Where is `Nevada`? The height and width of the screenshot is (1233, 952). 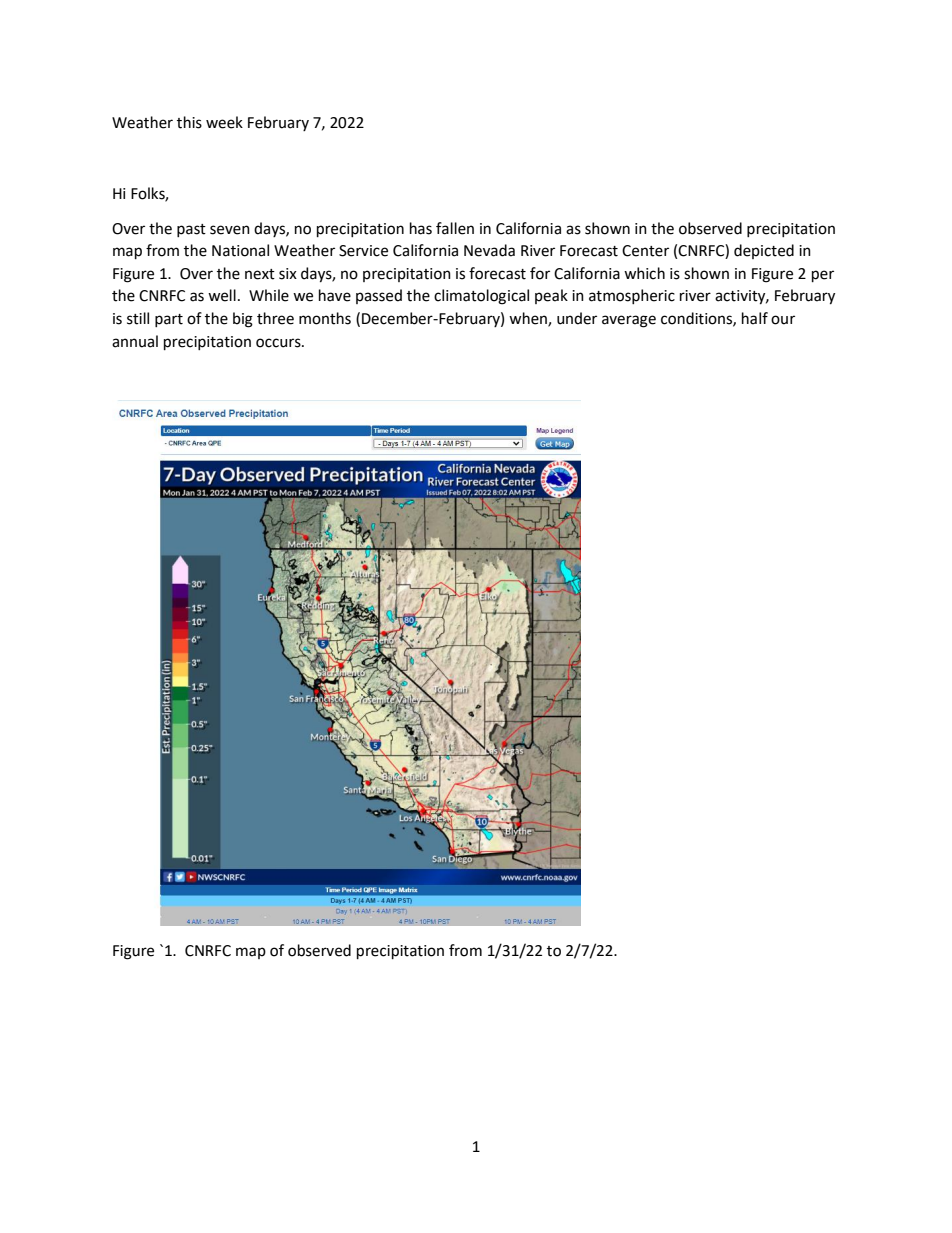
Nevada is located at coordinates (489, 250).
